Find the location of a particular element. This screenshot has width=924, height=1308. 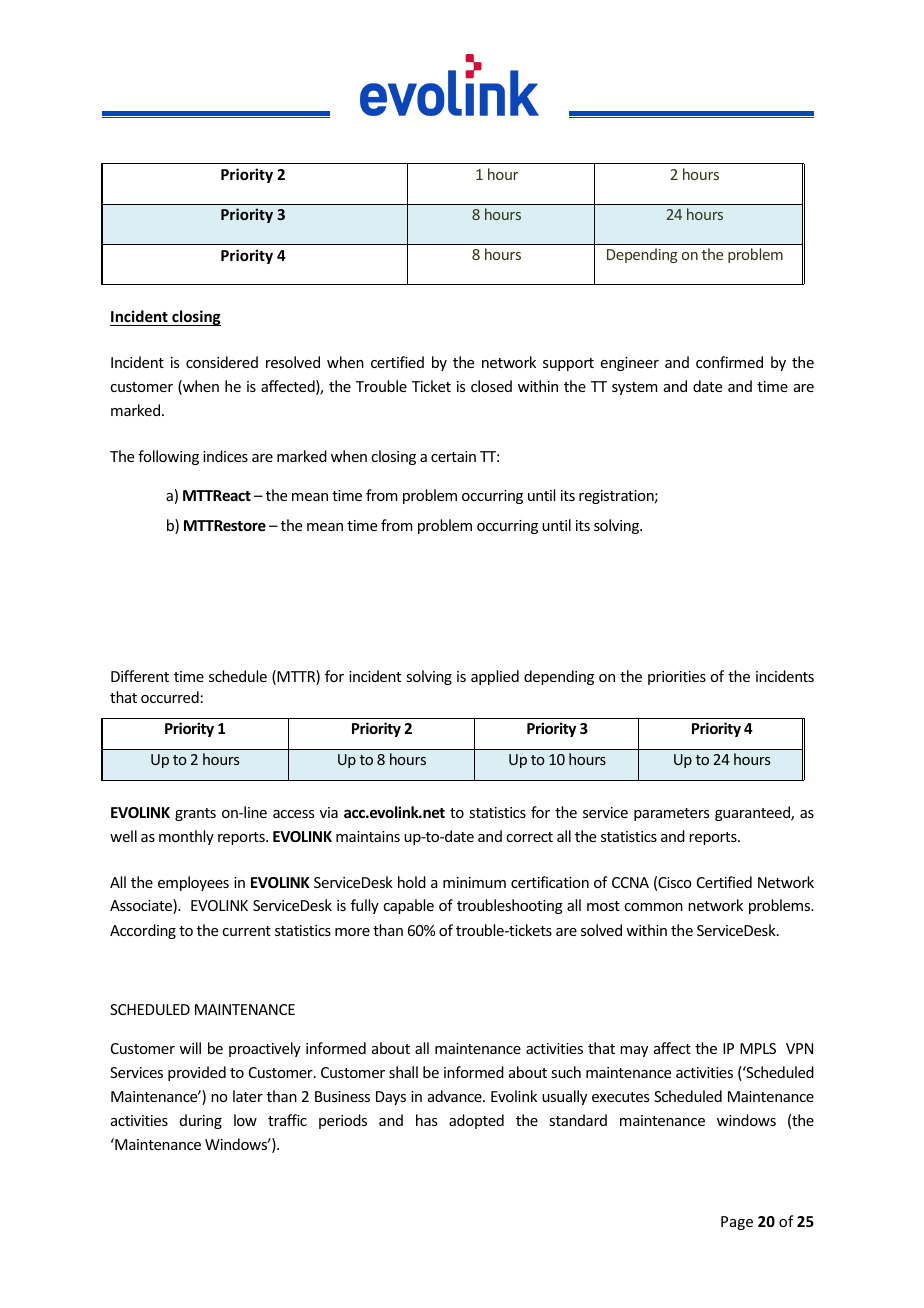

correct is located at coordinates (529, 837).
